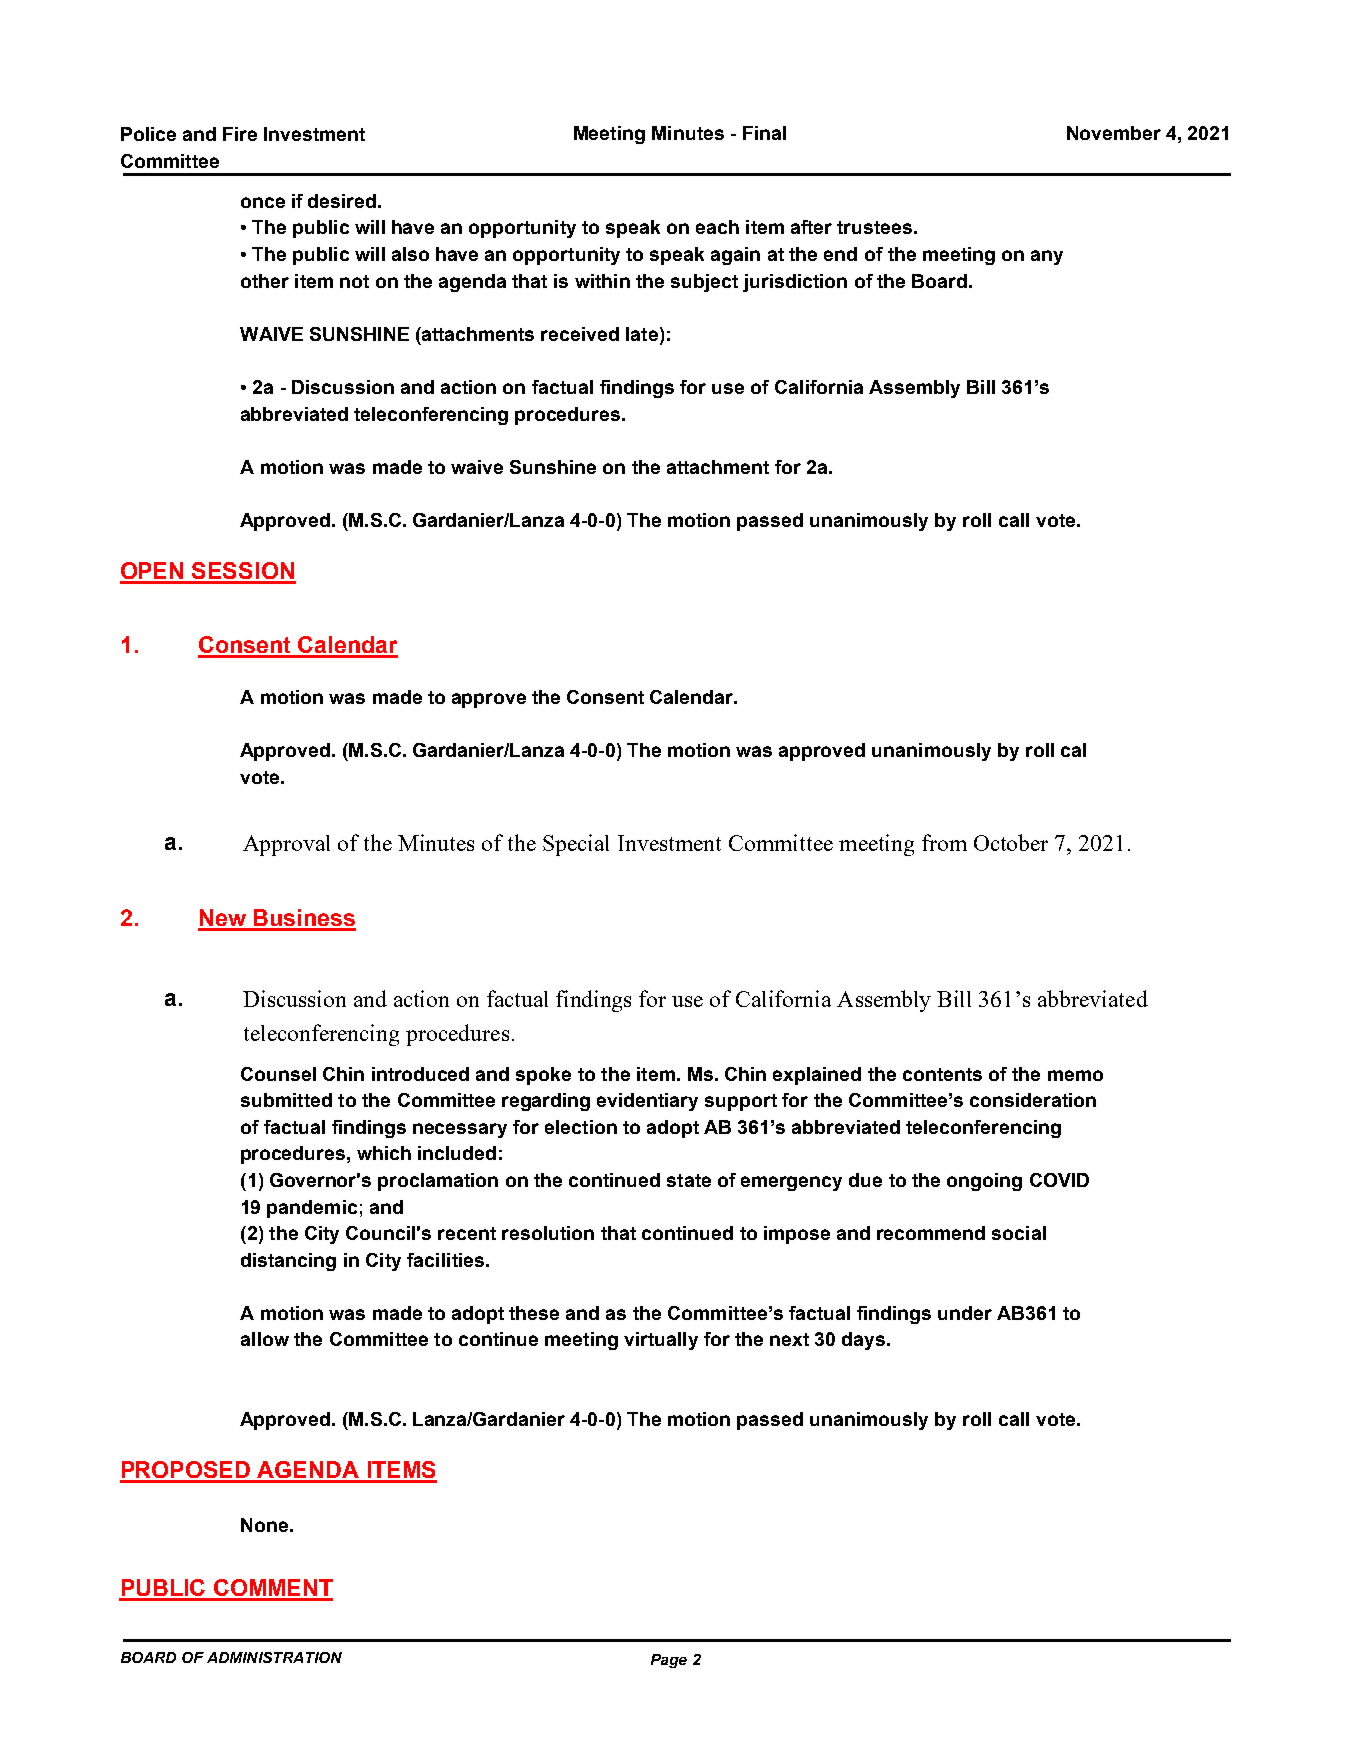 The image size is (1357, 1755). Describe the element at coordinates (795, 283) in the page. I see `jurisdiction` at that location.
